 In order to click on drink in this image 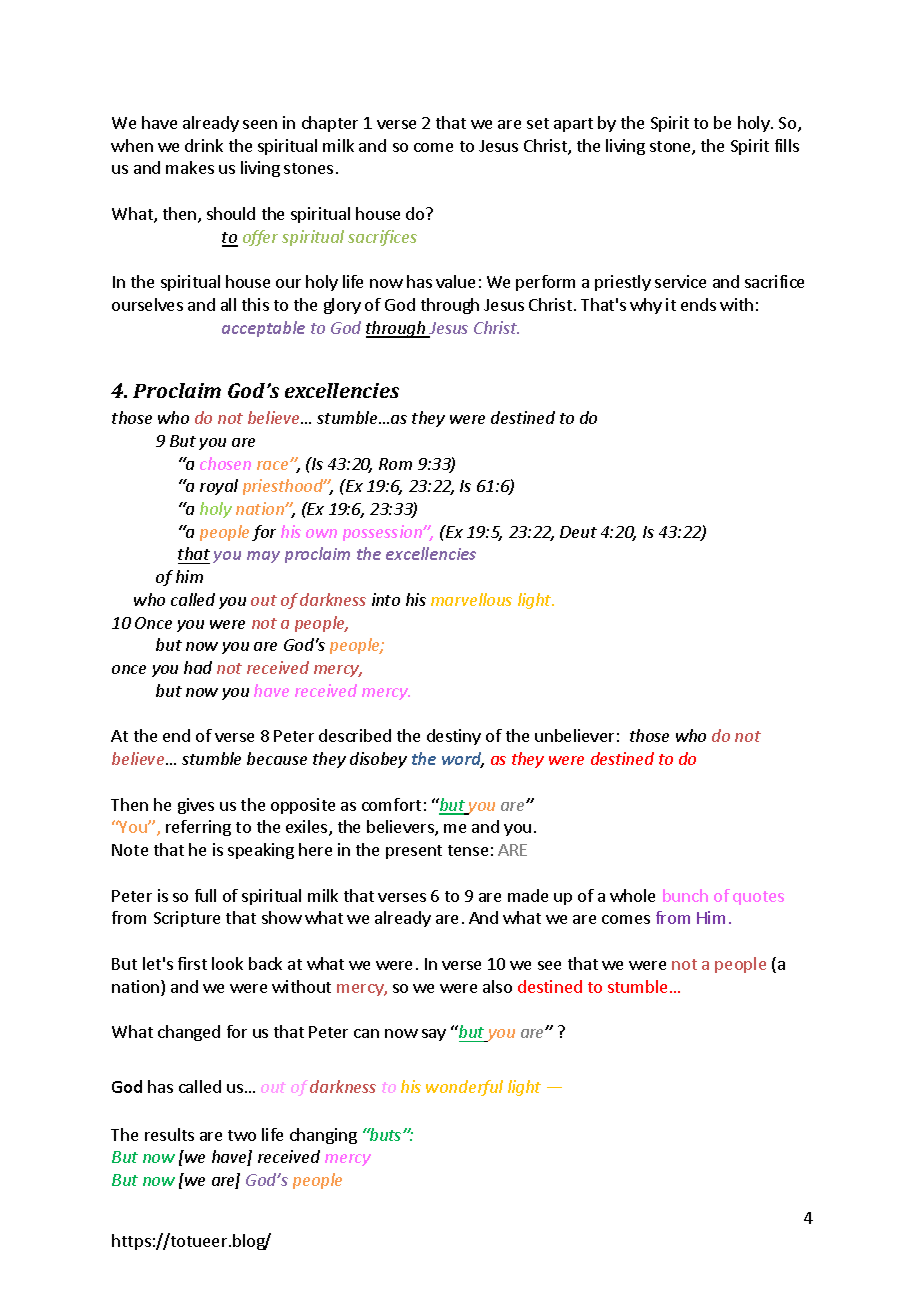, I will do `click(204, 145)`.
